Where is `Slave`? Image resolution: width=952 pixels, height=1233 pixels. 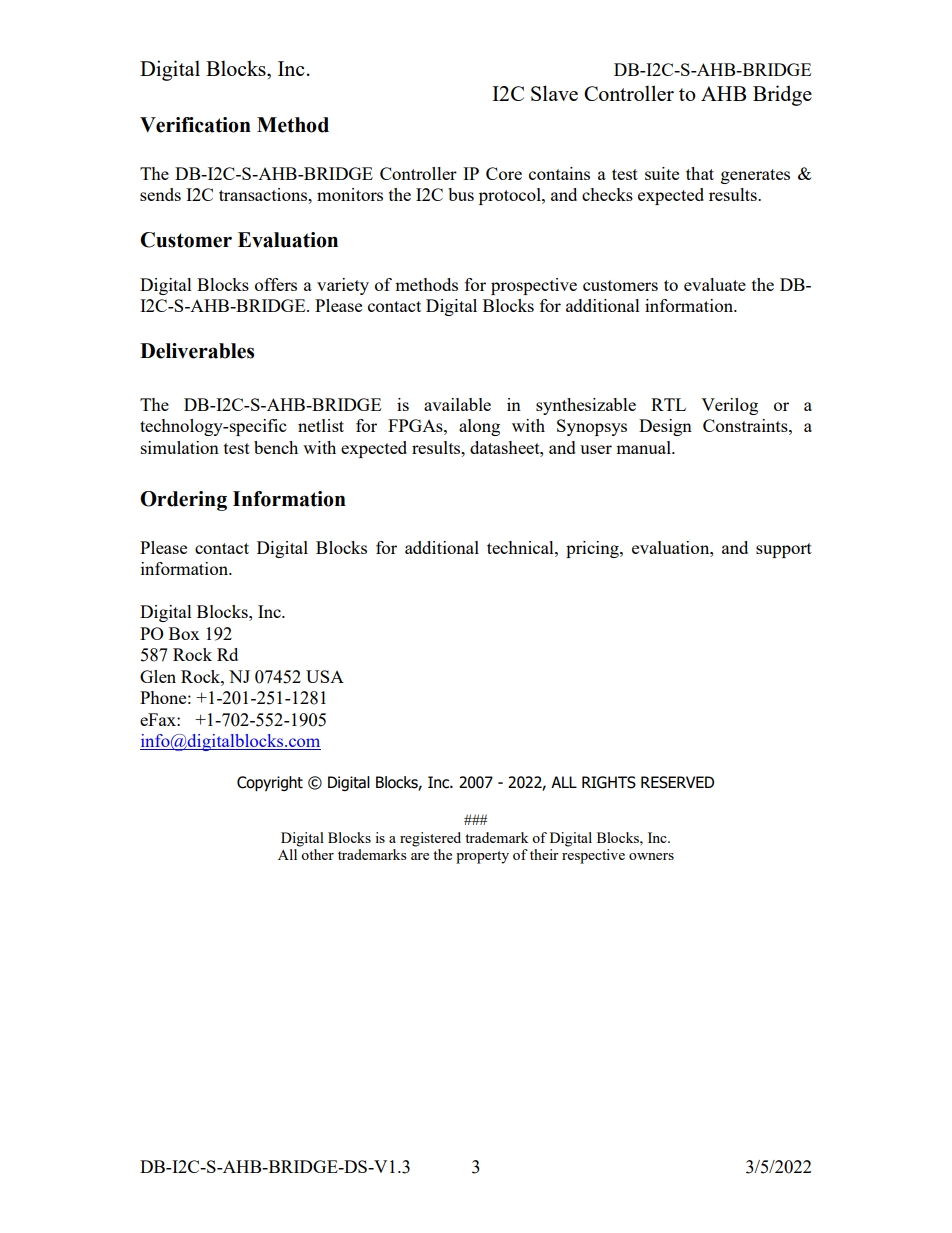 Slave is located at coordinates (554, 93).
